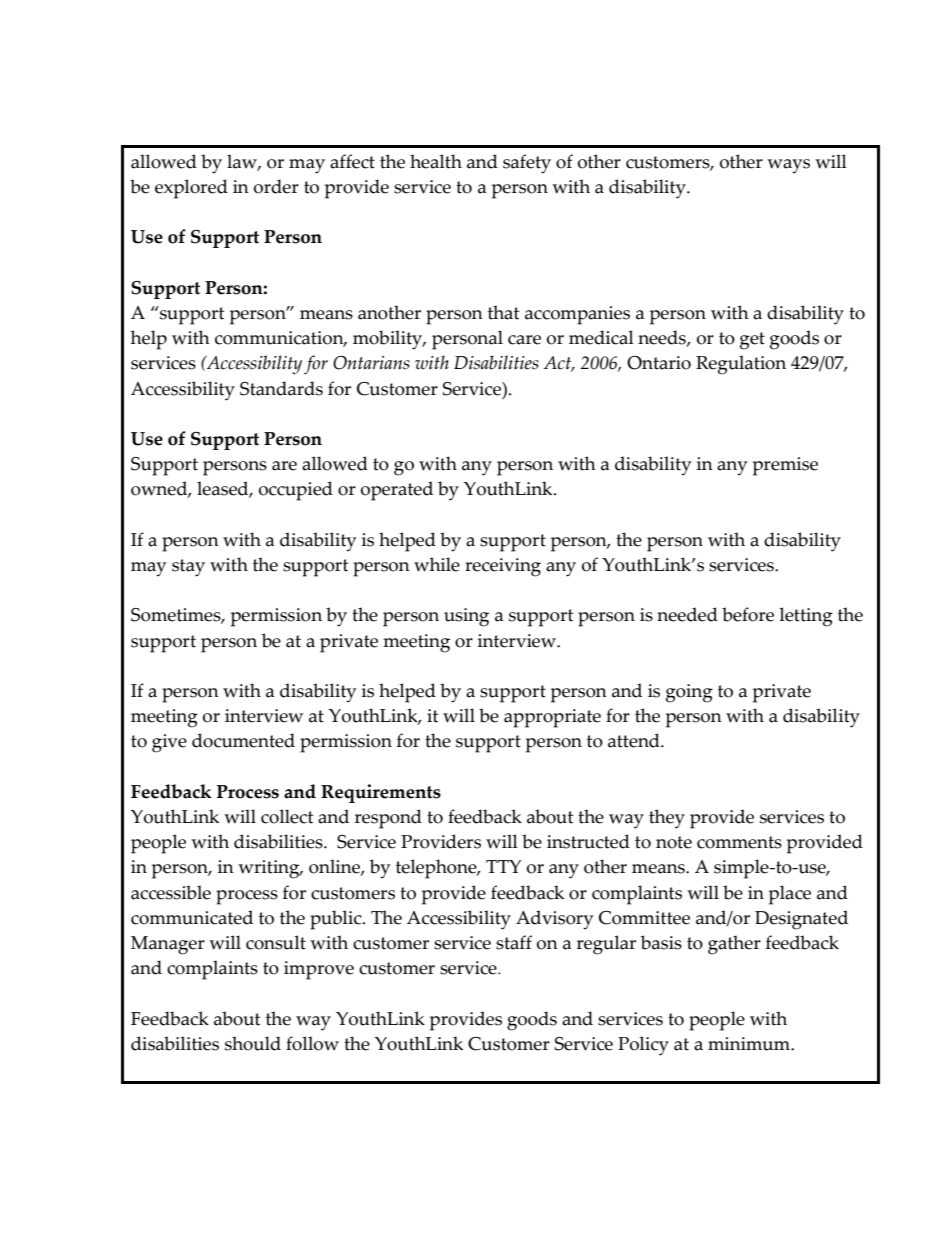 The height and width of the screenshot is (1233, 952). What do you see at coordinates (785, 466) in the screenshot?
I see `premise` at bounding box center [785, 466].
